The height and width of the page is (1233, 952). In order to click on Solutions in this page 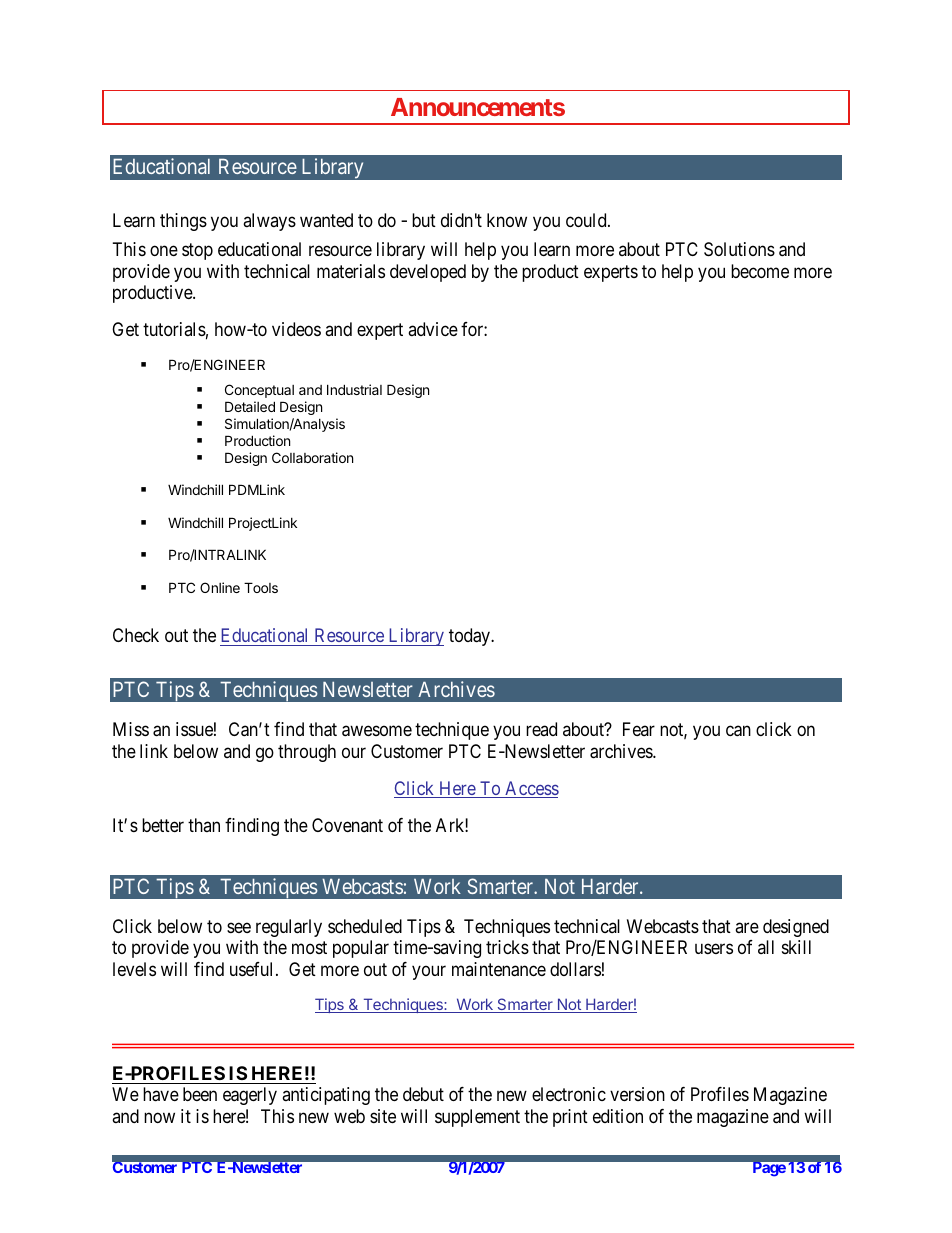, I will do `click(739, 249)`.
